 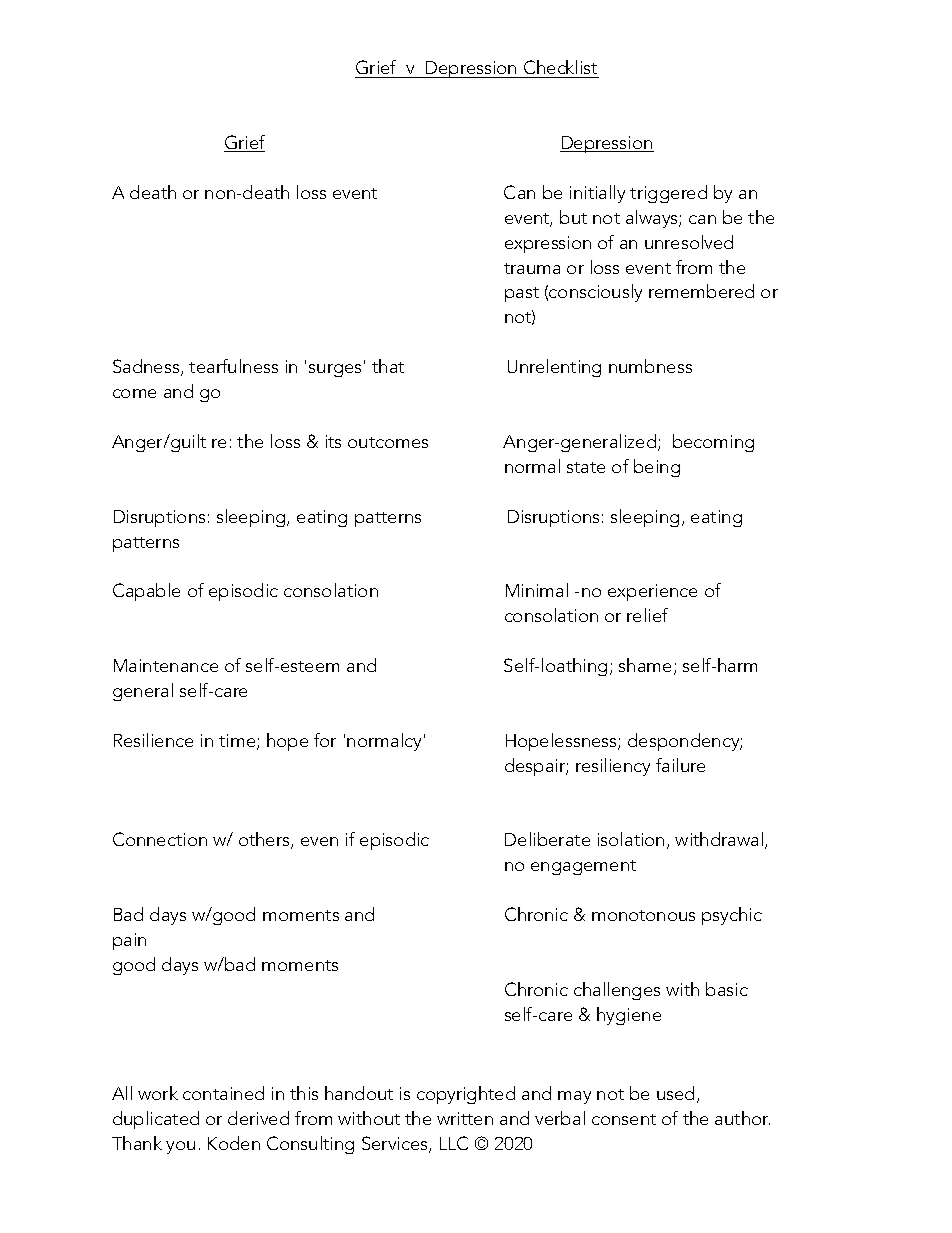 What do you see at coordinates (129, 941) in the page?
I see `pain` at bounding box center [129, 941].
